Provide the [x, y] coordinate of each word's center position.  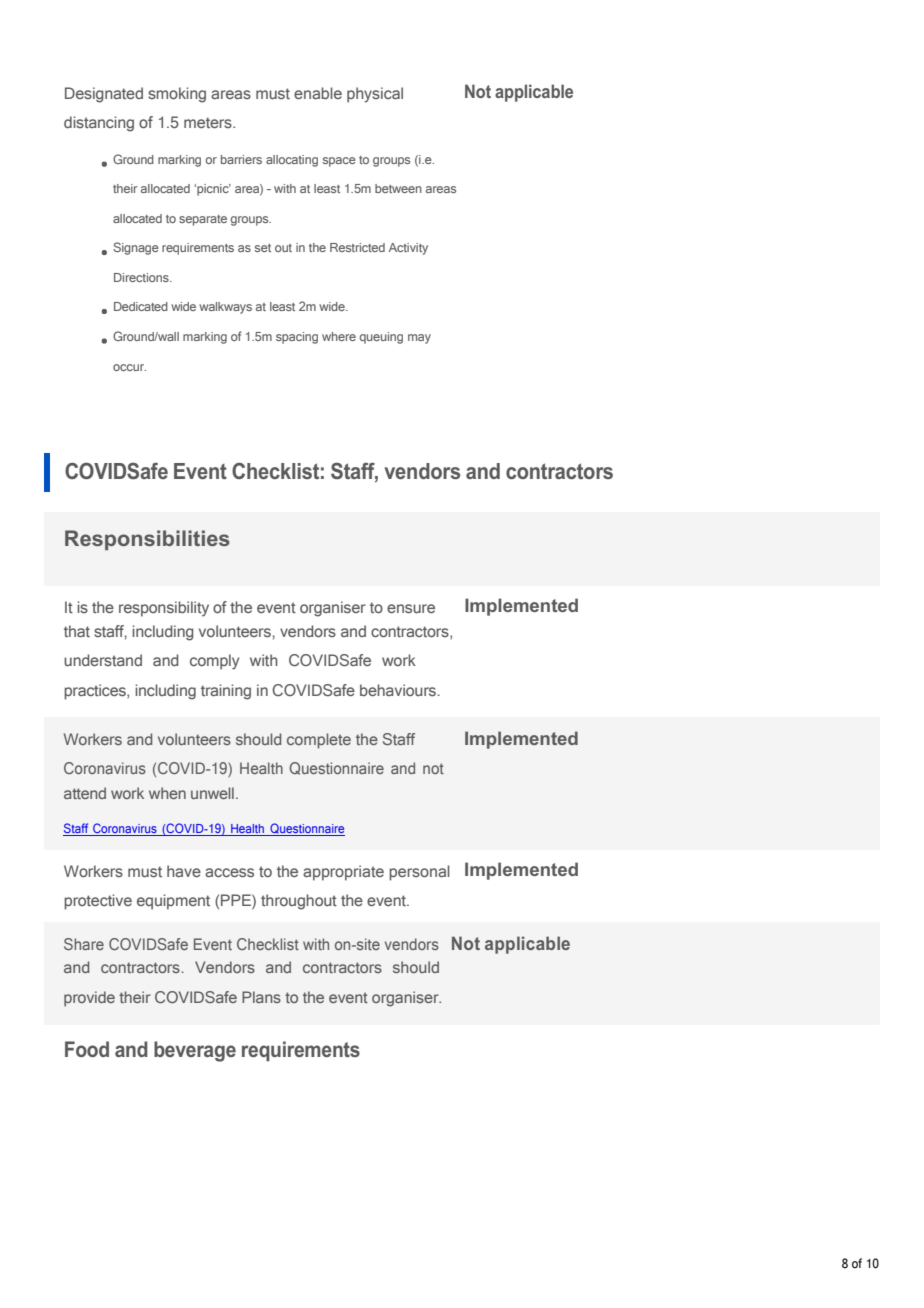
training [226, 692]
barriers [241, 159]
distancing [99, 124]
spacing [297, 338]
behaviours [399, 690]
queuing [381, 338]
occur [129, 367]
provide [89, 999]
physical [375, 95]
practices [96, 692]
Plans [261, 997]
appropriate [343, 873]
